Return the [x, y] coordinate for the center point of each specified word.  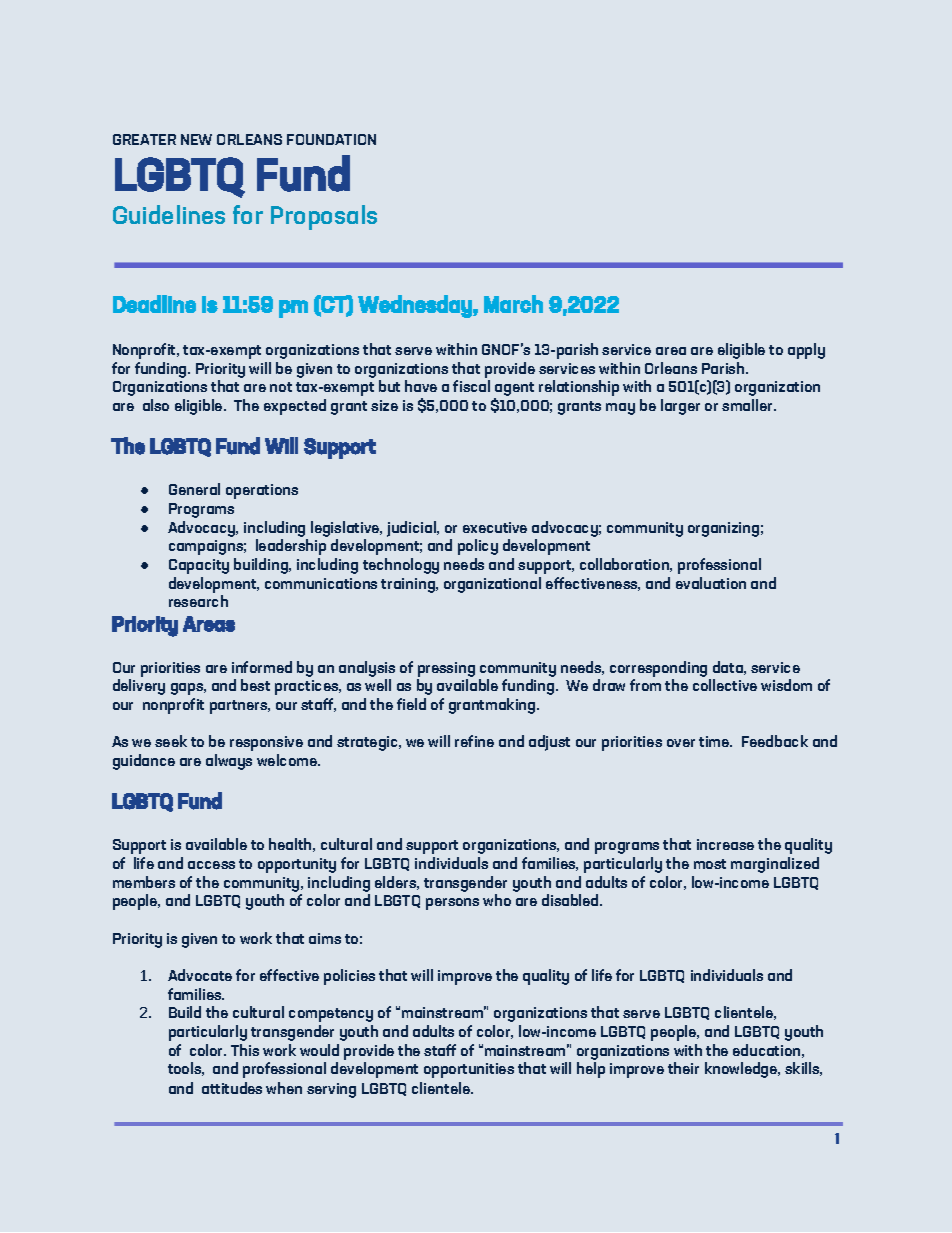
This [245, 1050]
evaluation [711, 583]
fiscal [471, 386]
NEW [196, 139]
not [281, 387]
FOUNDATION [331, 139]
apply [806, 351]
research [198, 601]
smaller [748, 405]
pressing [446, 669]
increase [725, 844]
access [211, 865]
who [497, 900]
